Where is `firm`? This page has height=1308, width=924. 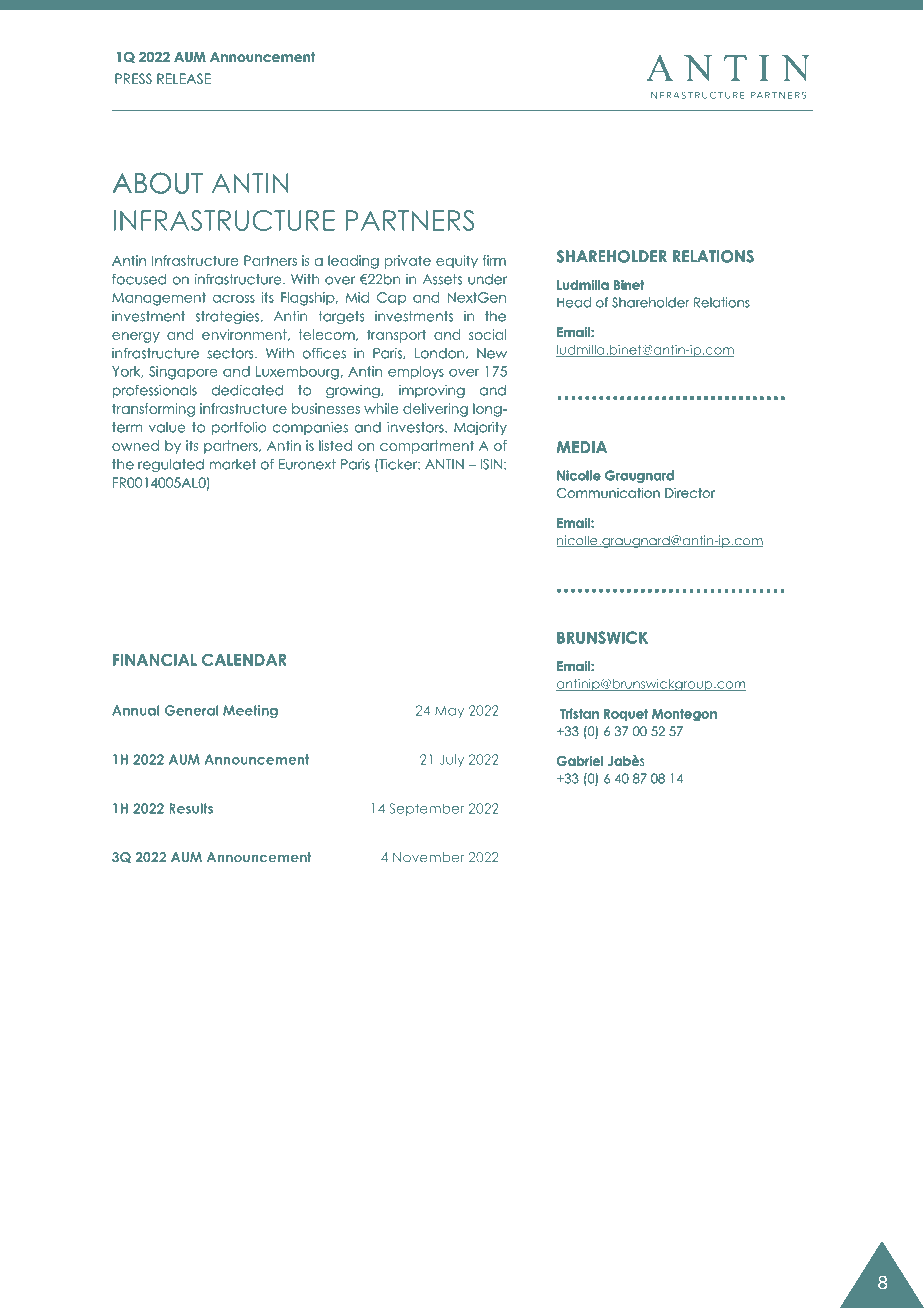
firm is located at coordinates (494, 260).
